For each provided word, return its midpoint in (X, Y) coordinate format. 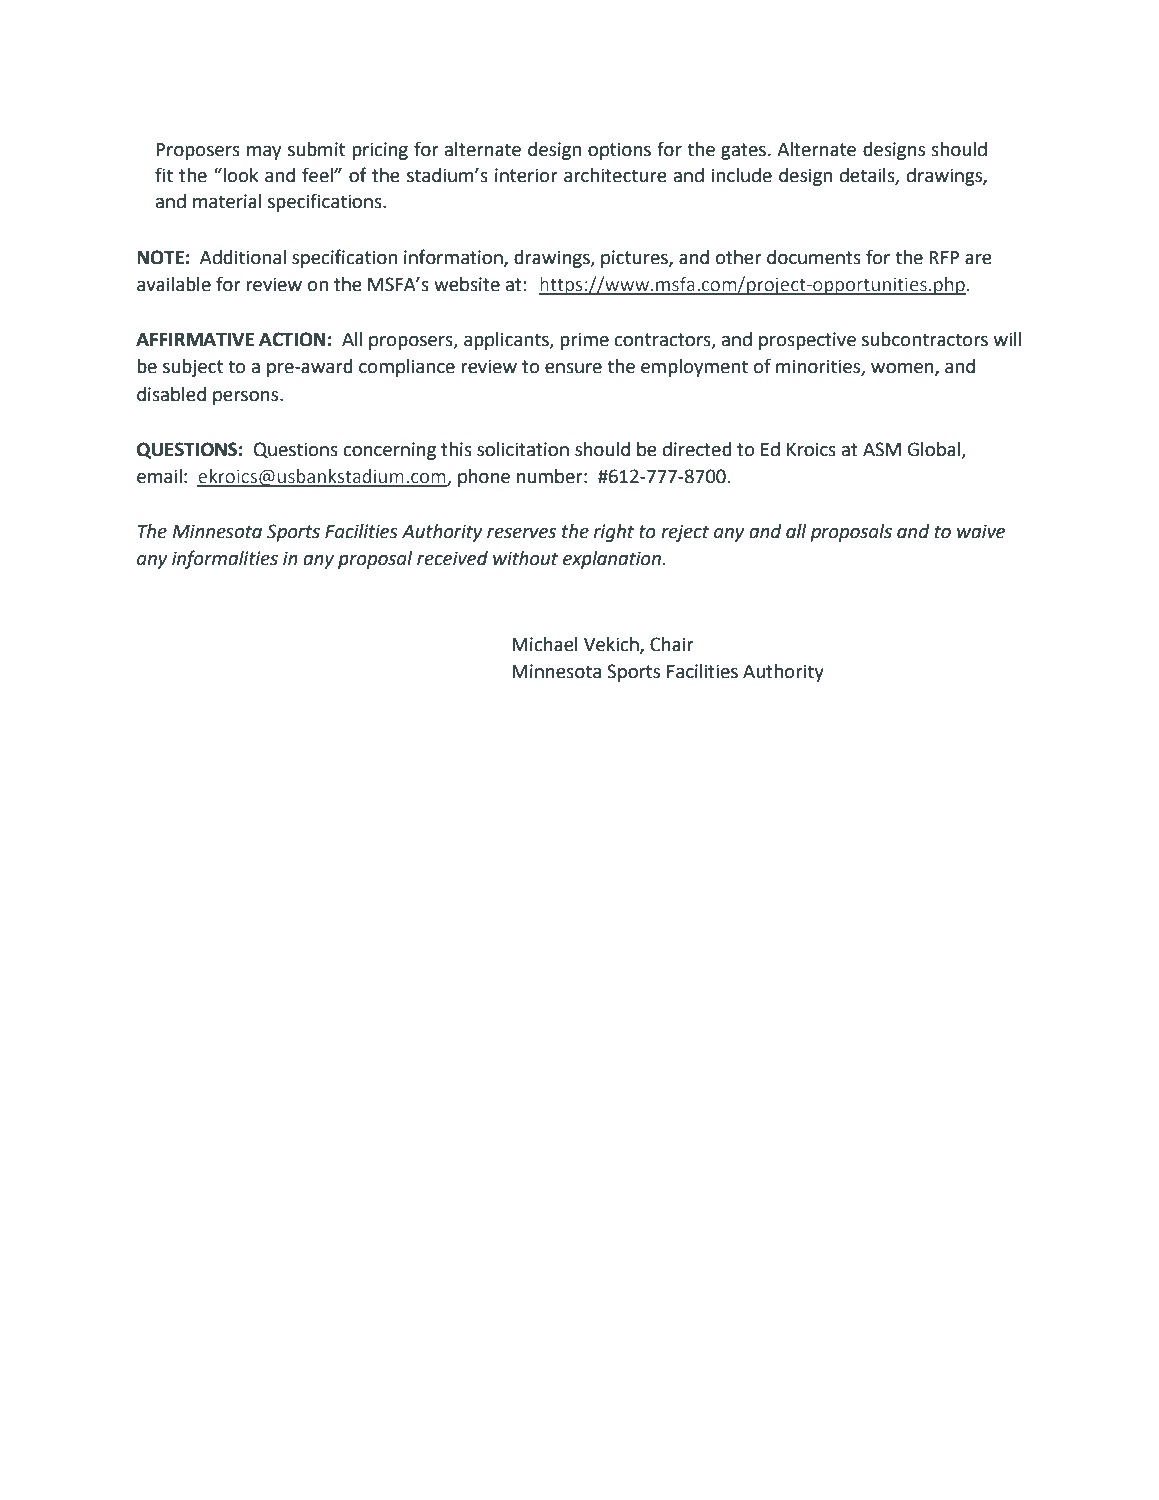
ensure (573, 368)
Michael (545, 644)
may (264, 153)
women (903, 369)
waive (981, 531)
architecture (615, 175)
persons (247, 398)
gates (743, 151)
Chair (672, 644)
